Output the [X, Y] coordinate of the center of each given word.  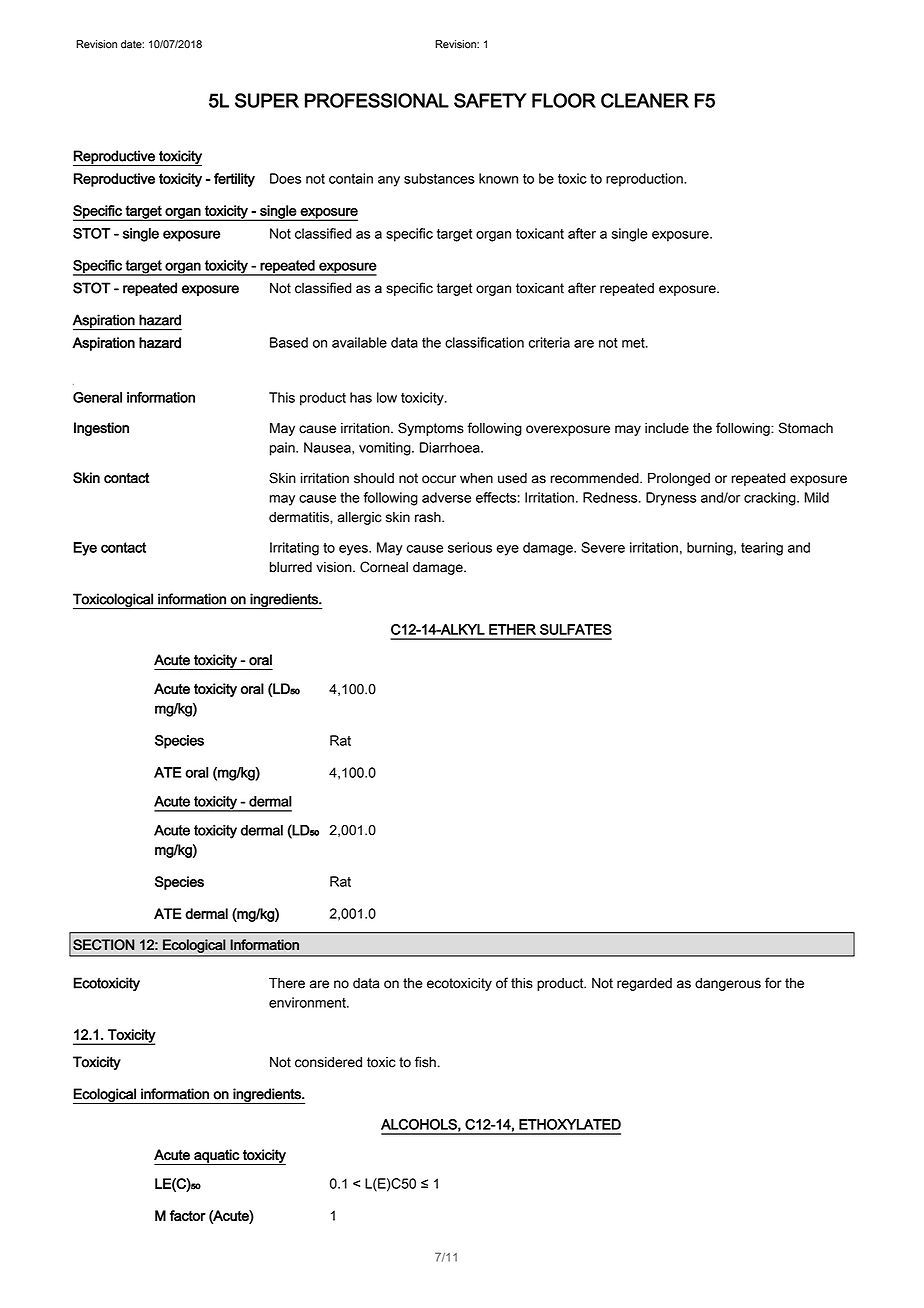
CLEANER [645, 100]
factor [188, 1215]
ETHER [512, 629]
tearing [762, 549]
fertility [234, 180]
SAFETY [490, 100]
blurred [291, 567]
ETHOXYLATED [570, 1124]
